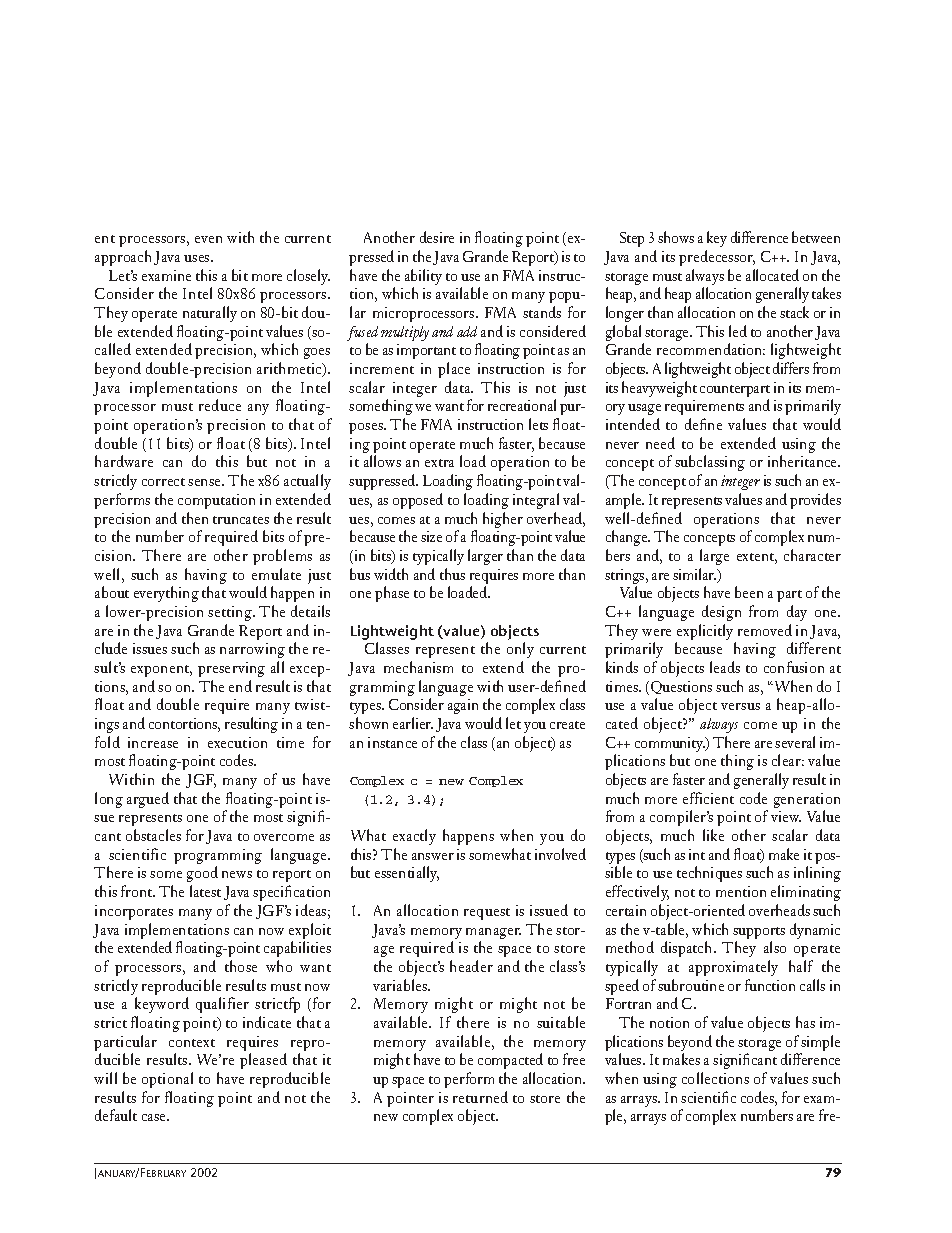  What do you see at coordinates (195, 518) in the document?
I see `then` at bounding box center [195, 518].
